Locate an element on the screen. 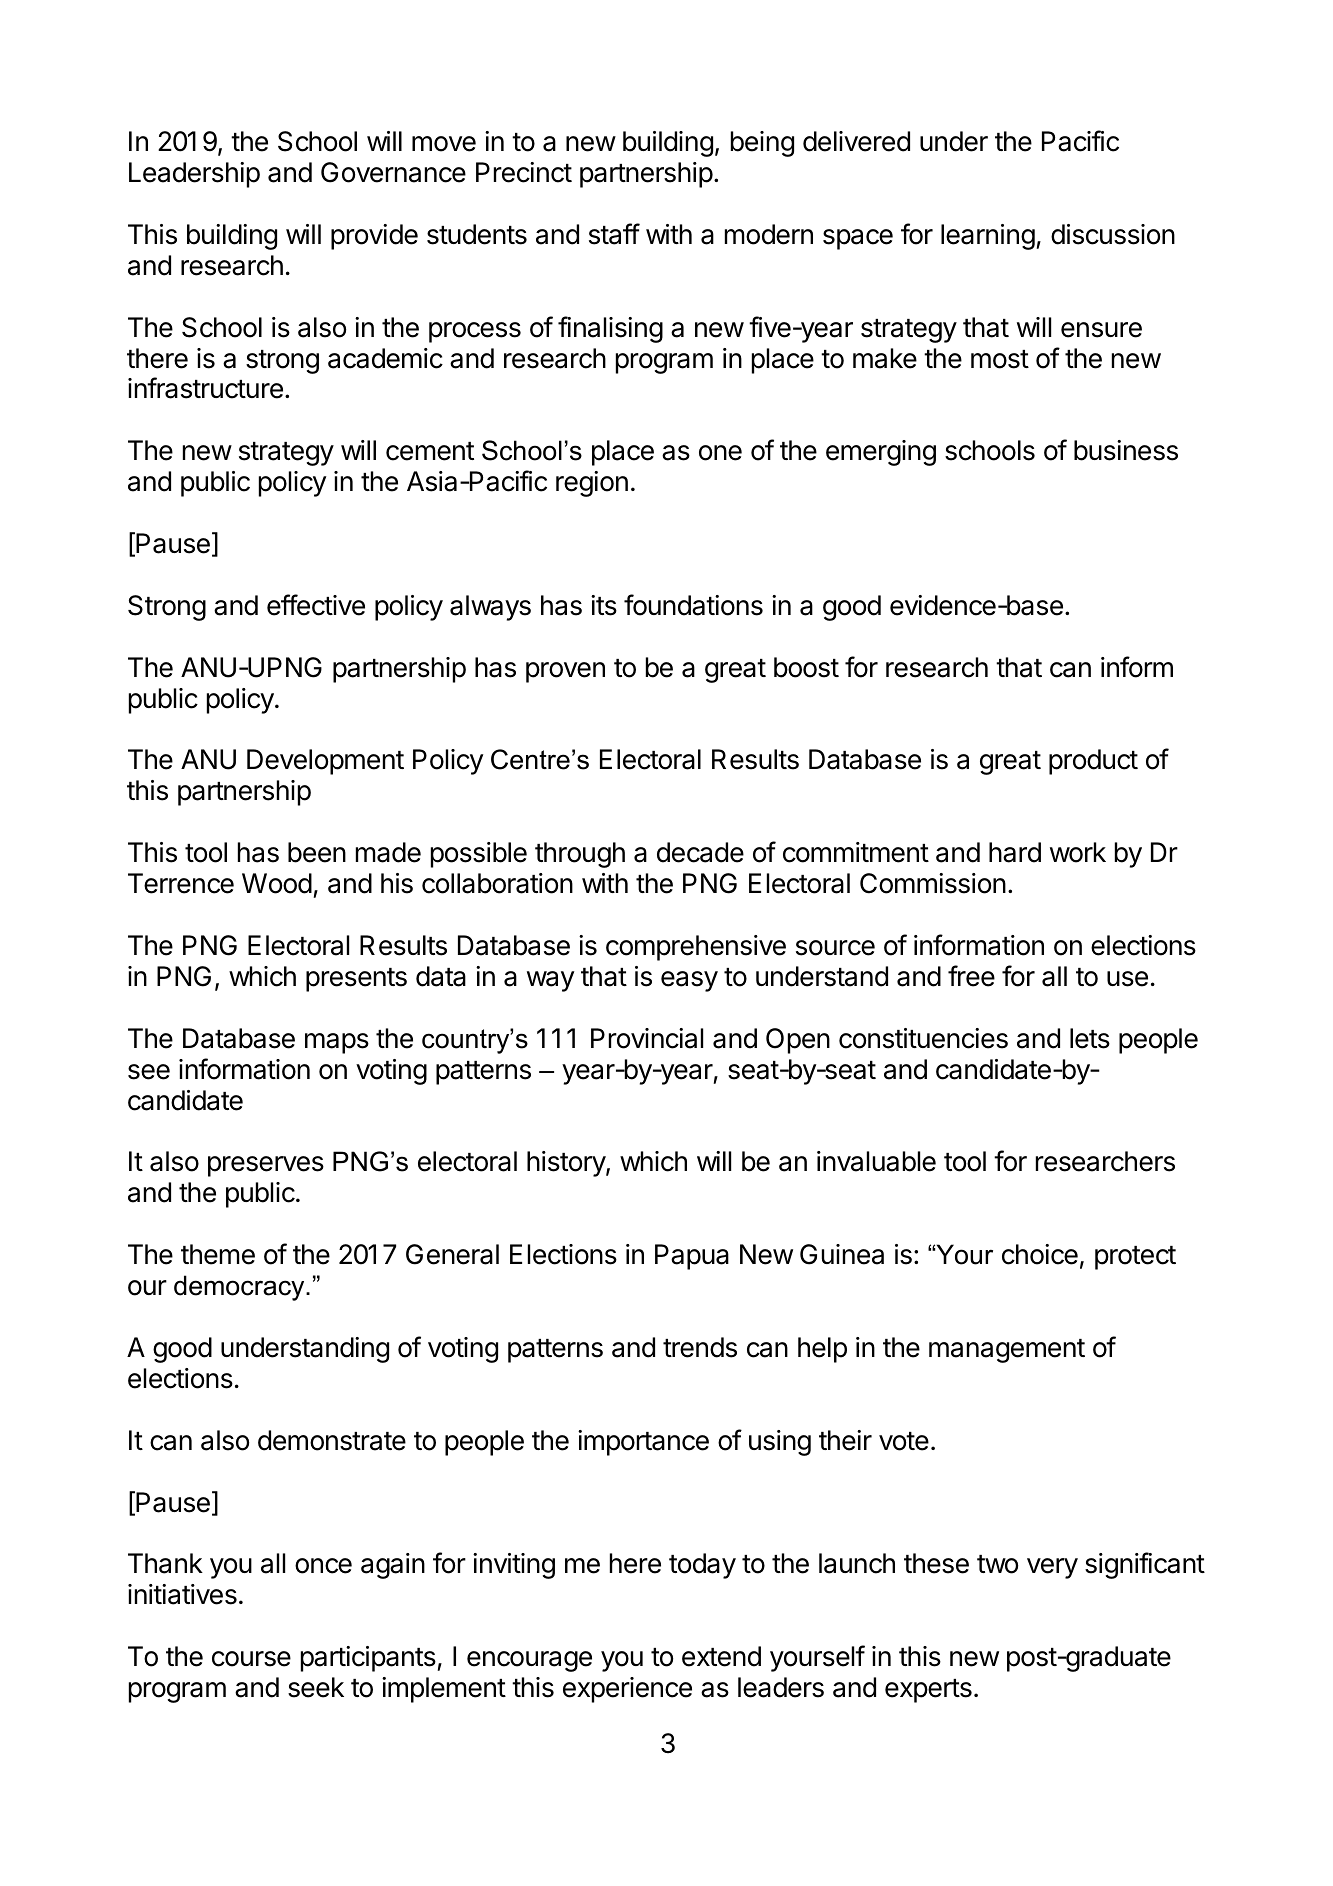 The height and width of the screenshot is (1886, 1333). management is located at coordinates (1007, 1351).
